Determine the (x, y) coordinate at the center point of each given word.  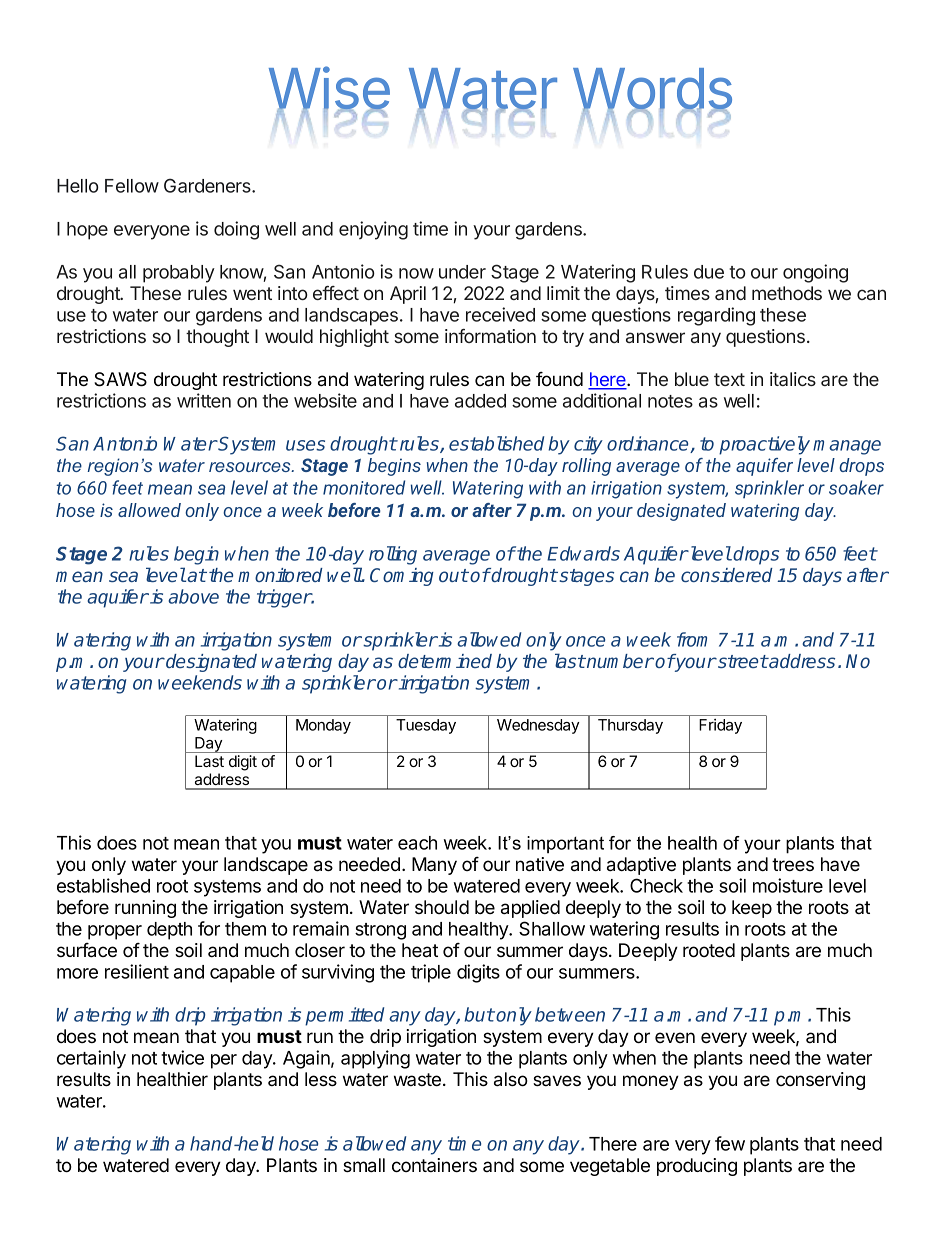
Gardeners (208, 185)
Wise (329, 89)
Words (652, 90)
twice (182, 1057)
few (730, 1143)
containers (434, 1165)
